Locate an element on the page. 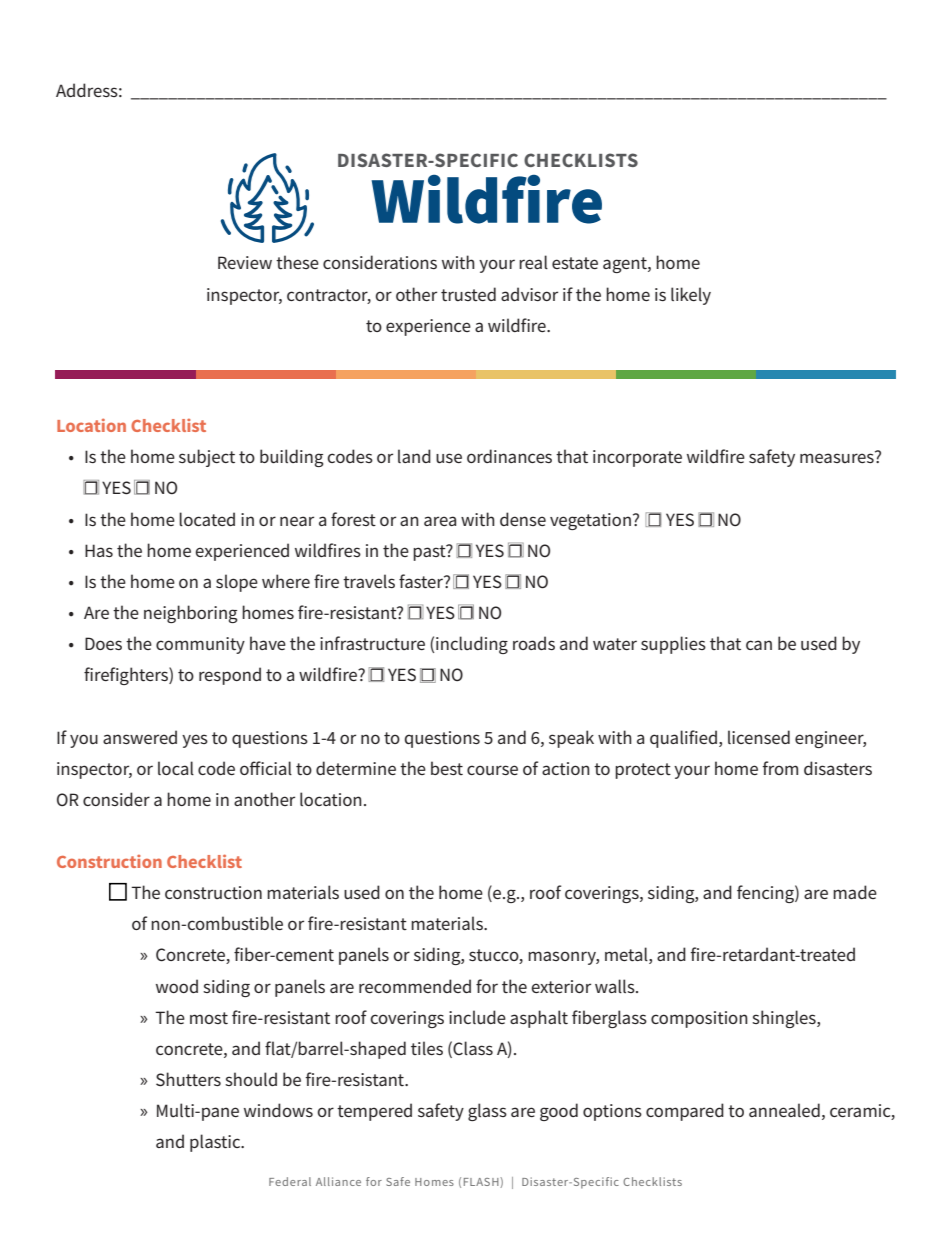  likely is located at coordinates (691, 296).
